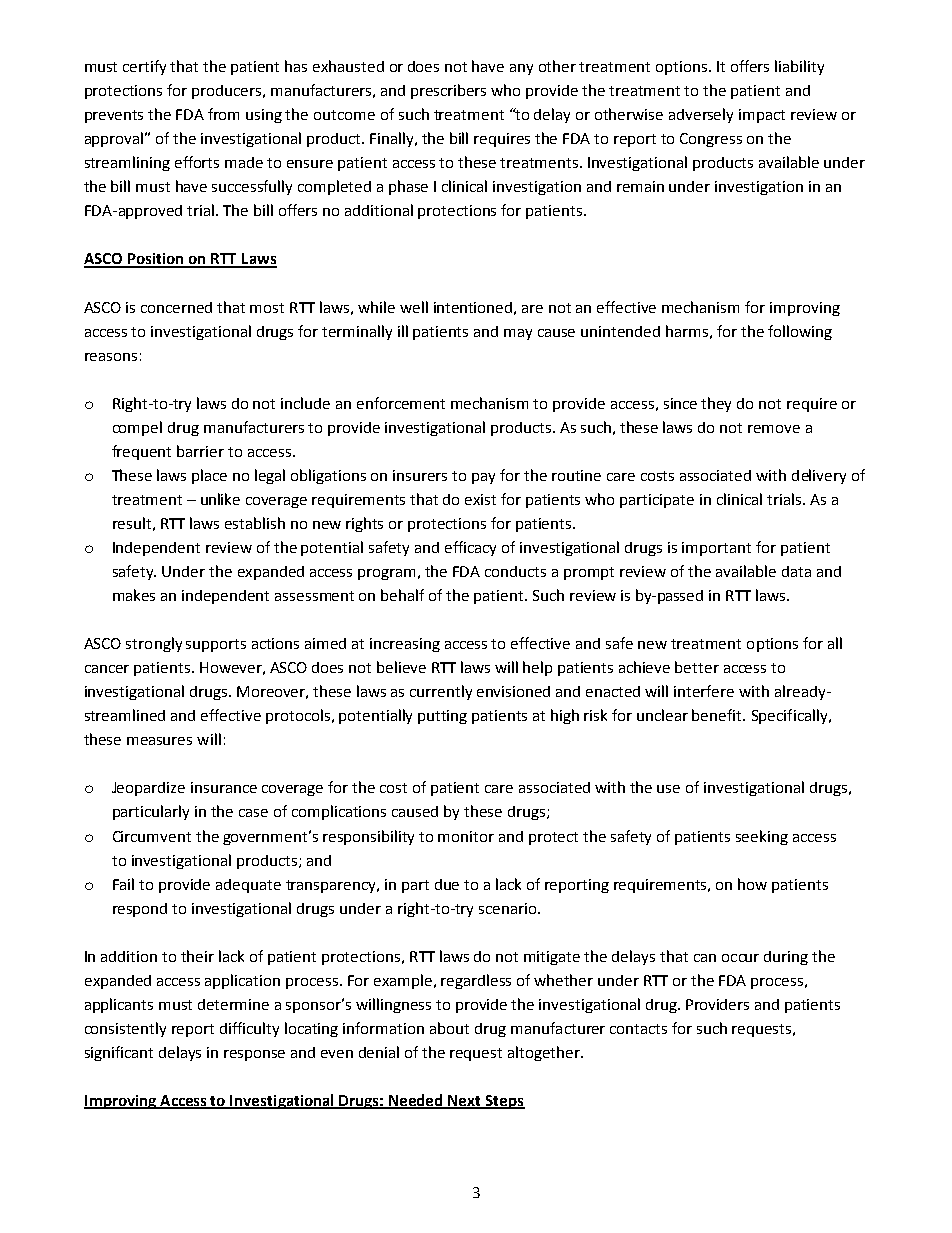 The width and height of the screenshot is (952, 1233). Describe the element at coordinates (716, 549) in the screenshot. I see `important` at that location.
